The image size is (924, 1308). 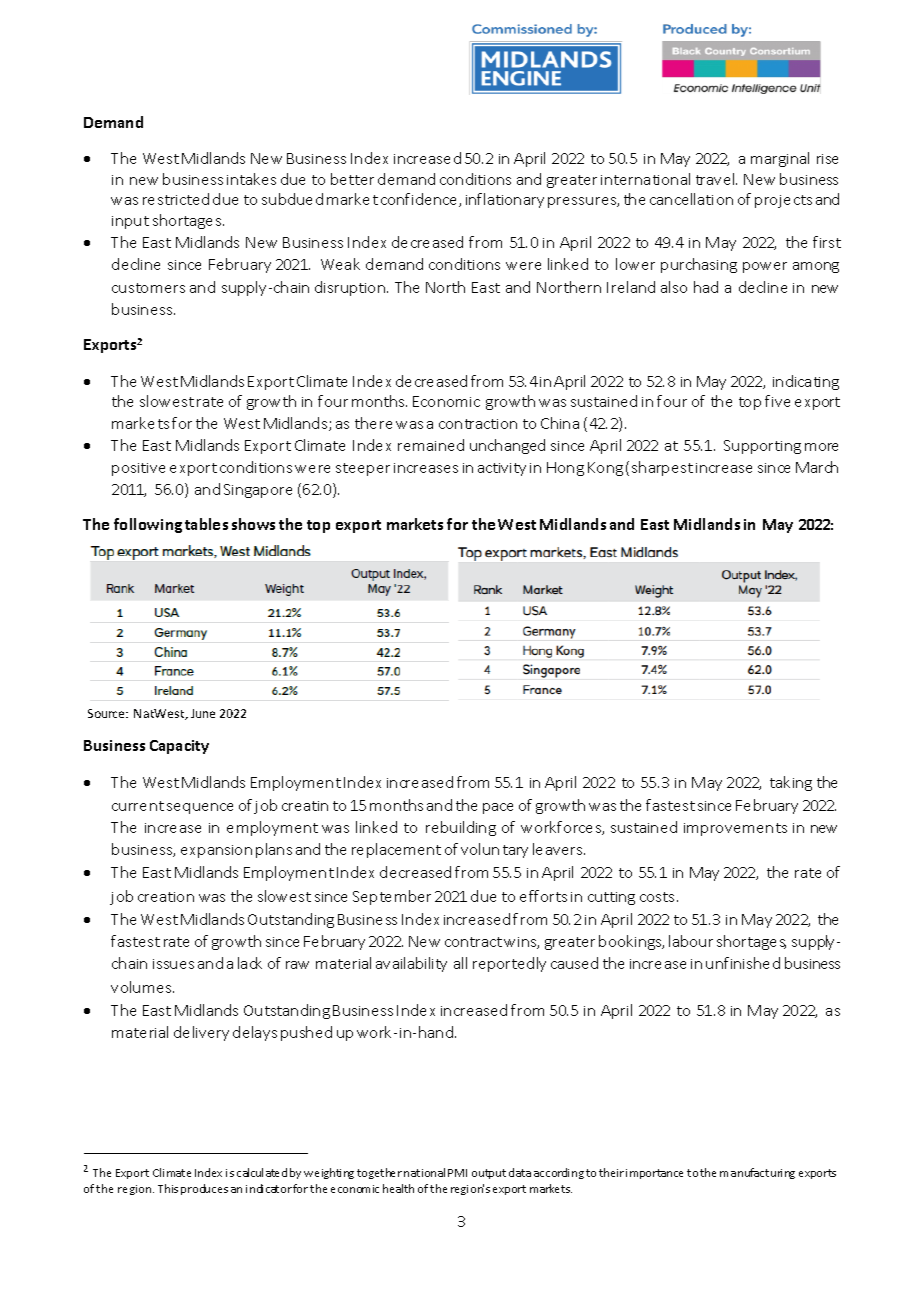 I want to click on travel, so click(x=716, y=179).
